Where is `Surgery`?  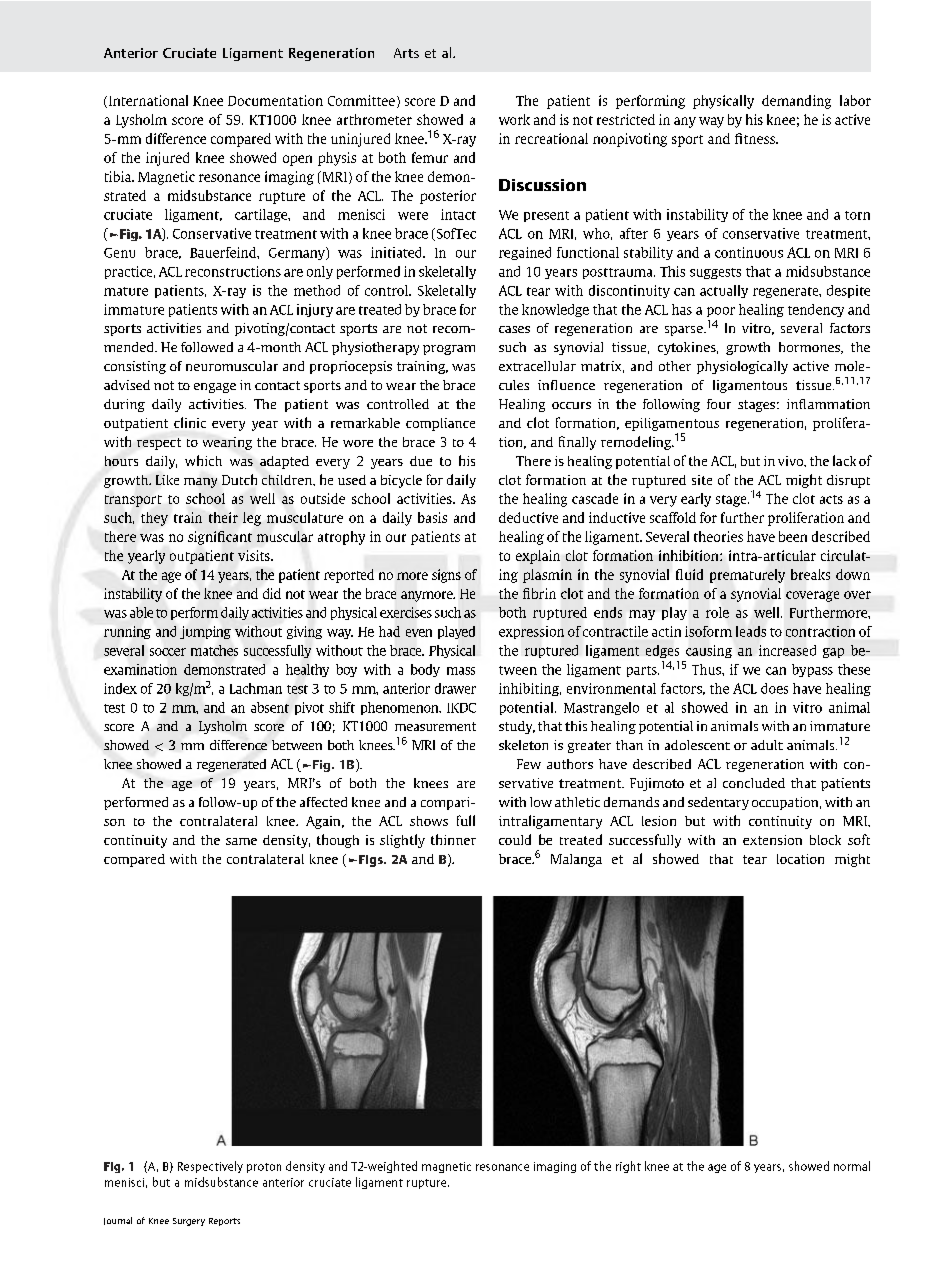 Surgery is located at coordinates (189, 1222).
